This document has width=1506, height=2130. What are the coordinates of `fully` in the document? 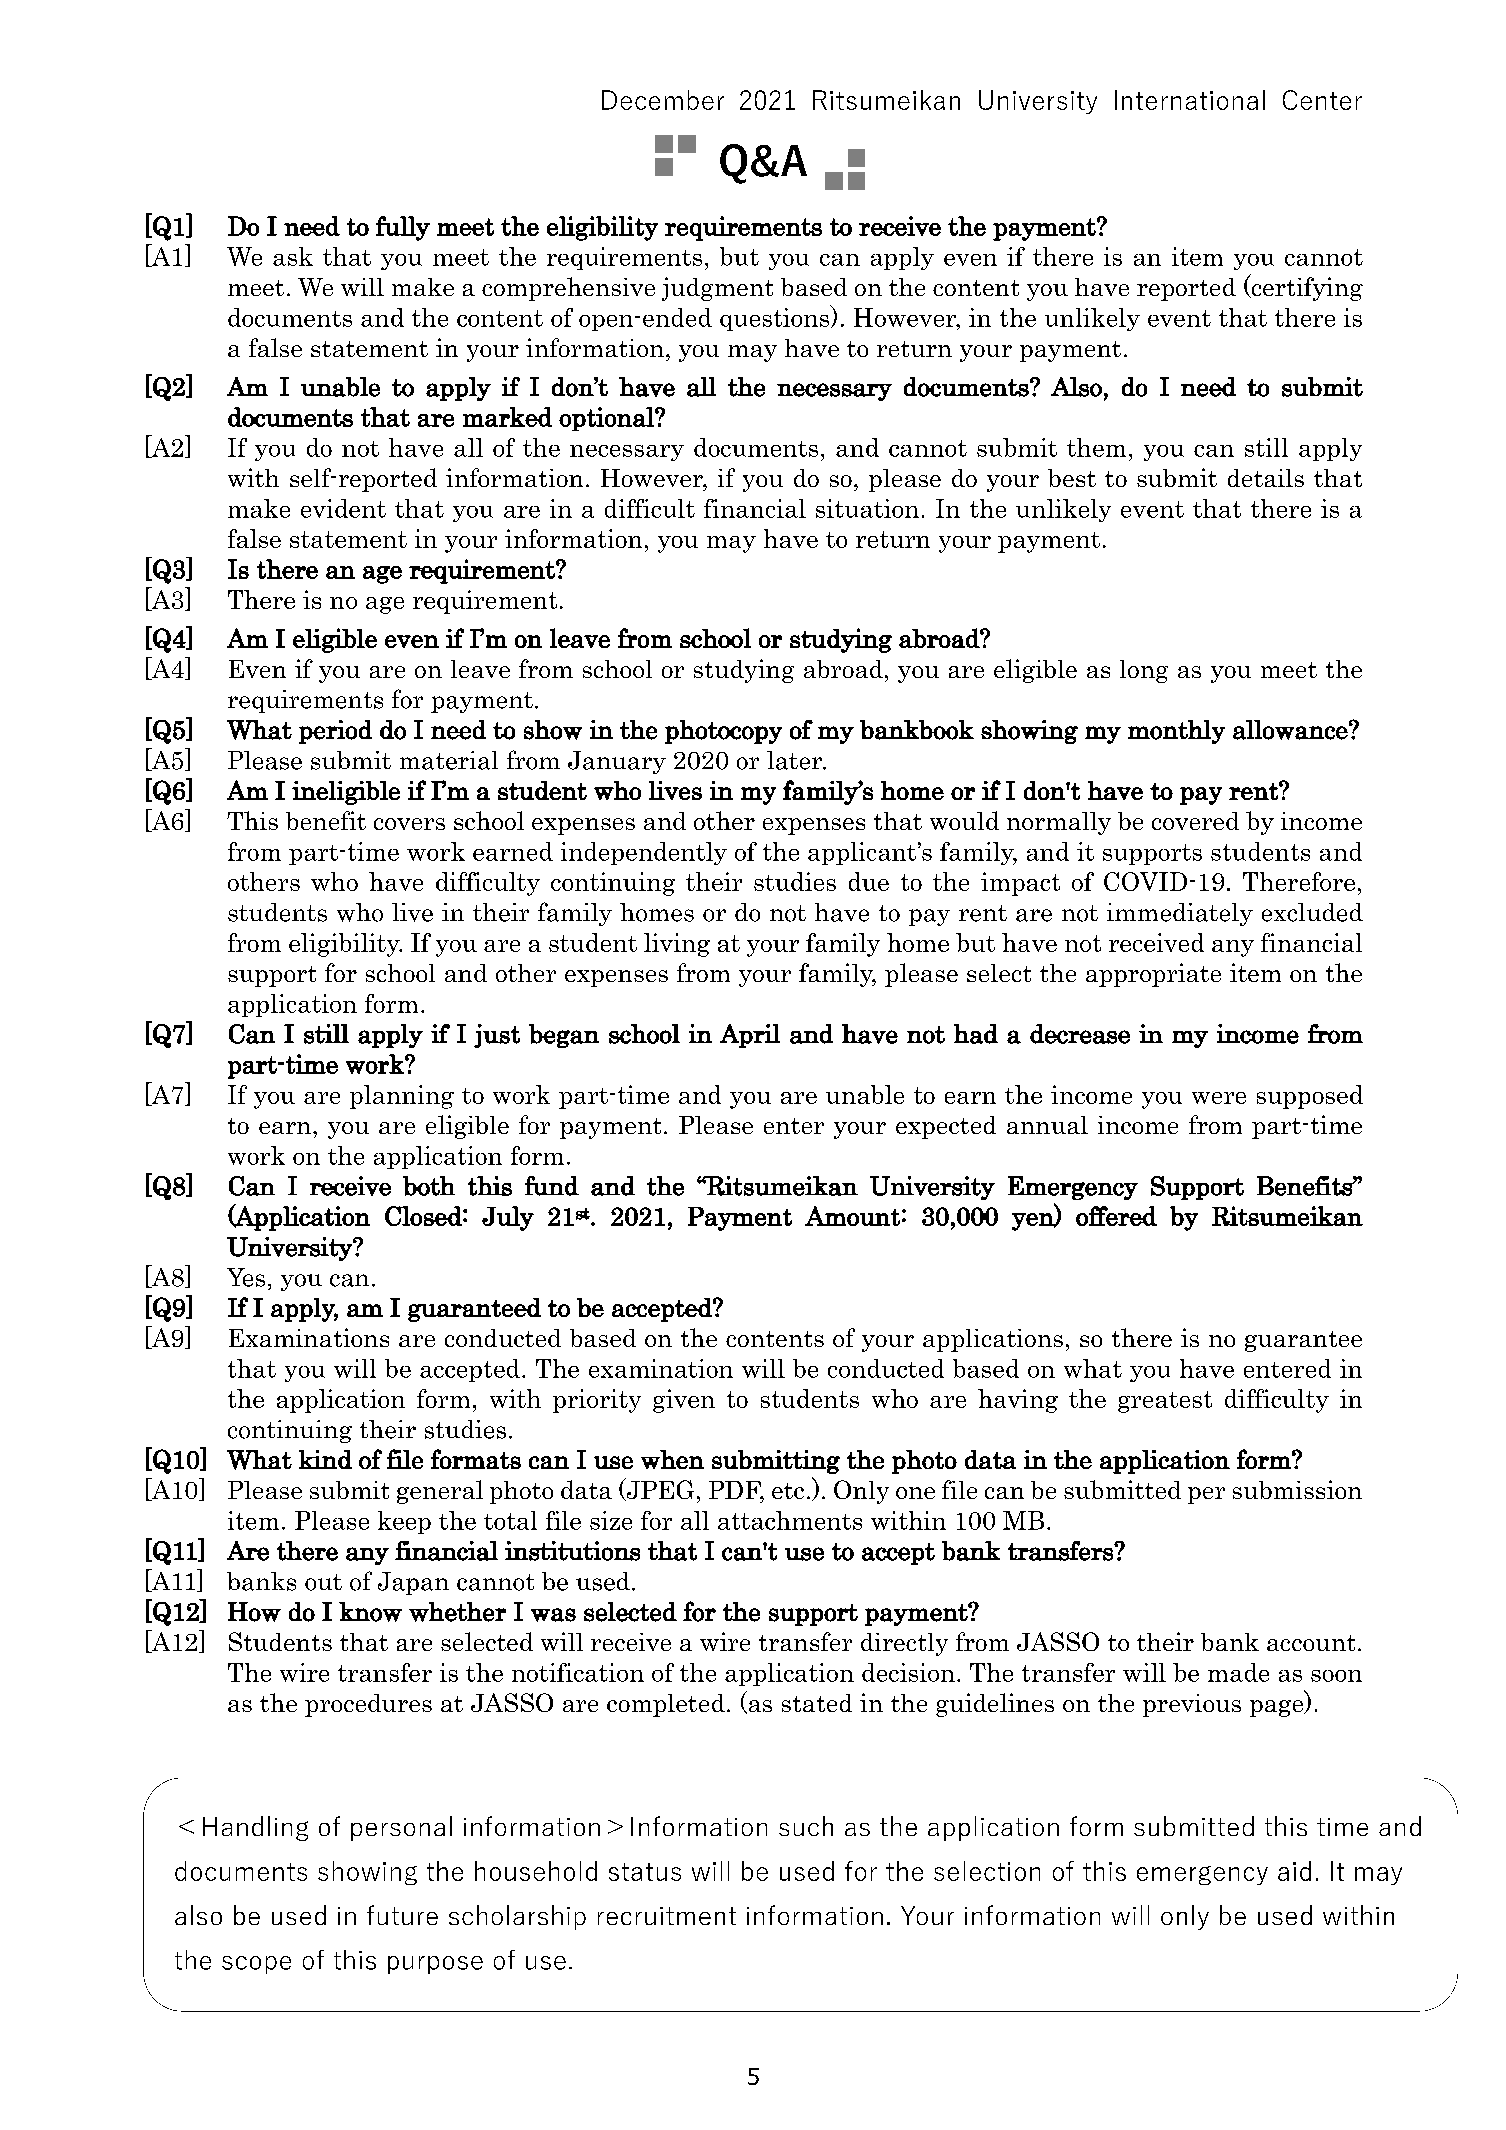 It's located at (403, 228).
